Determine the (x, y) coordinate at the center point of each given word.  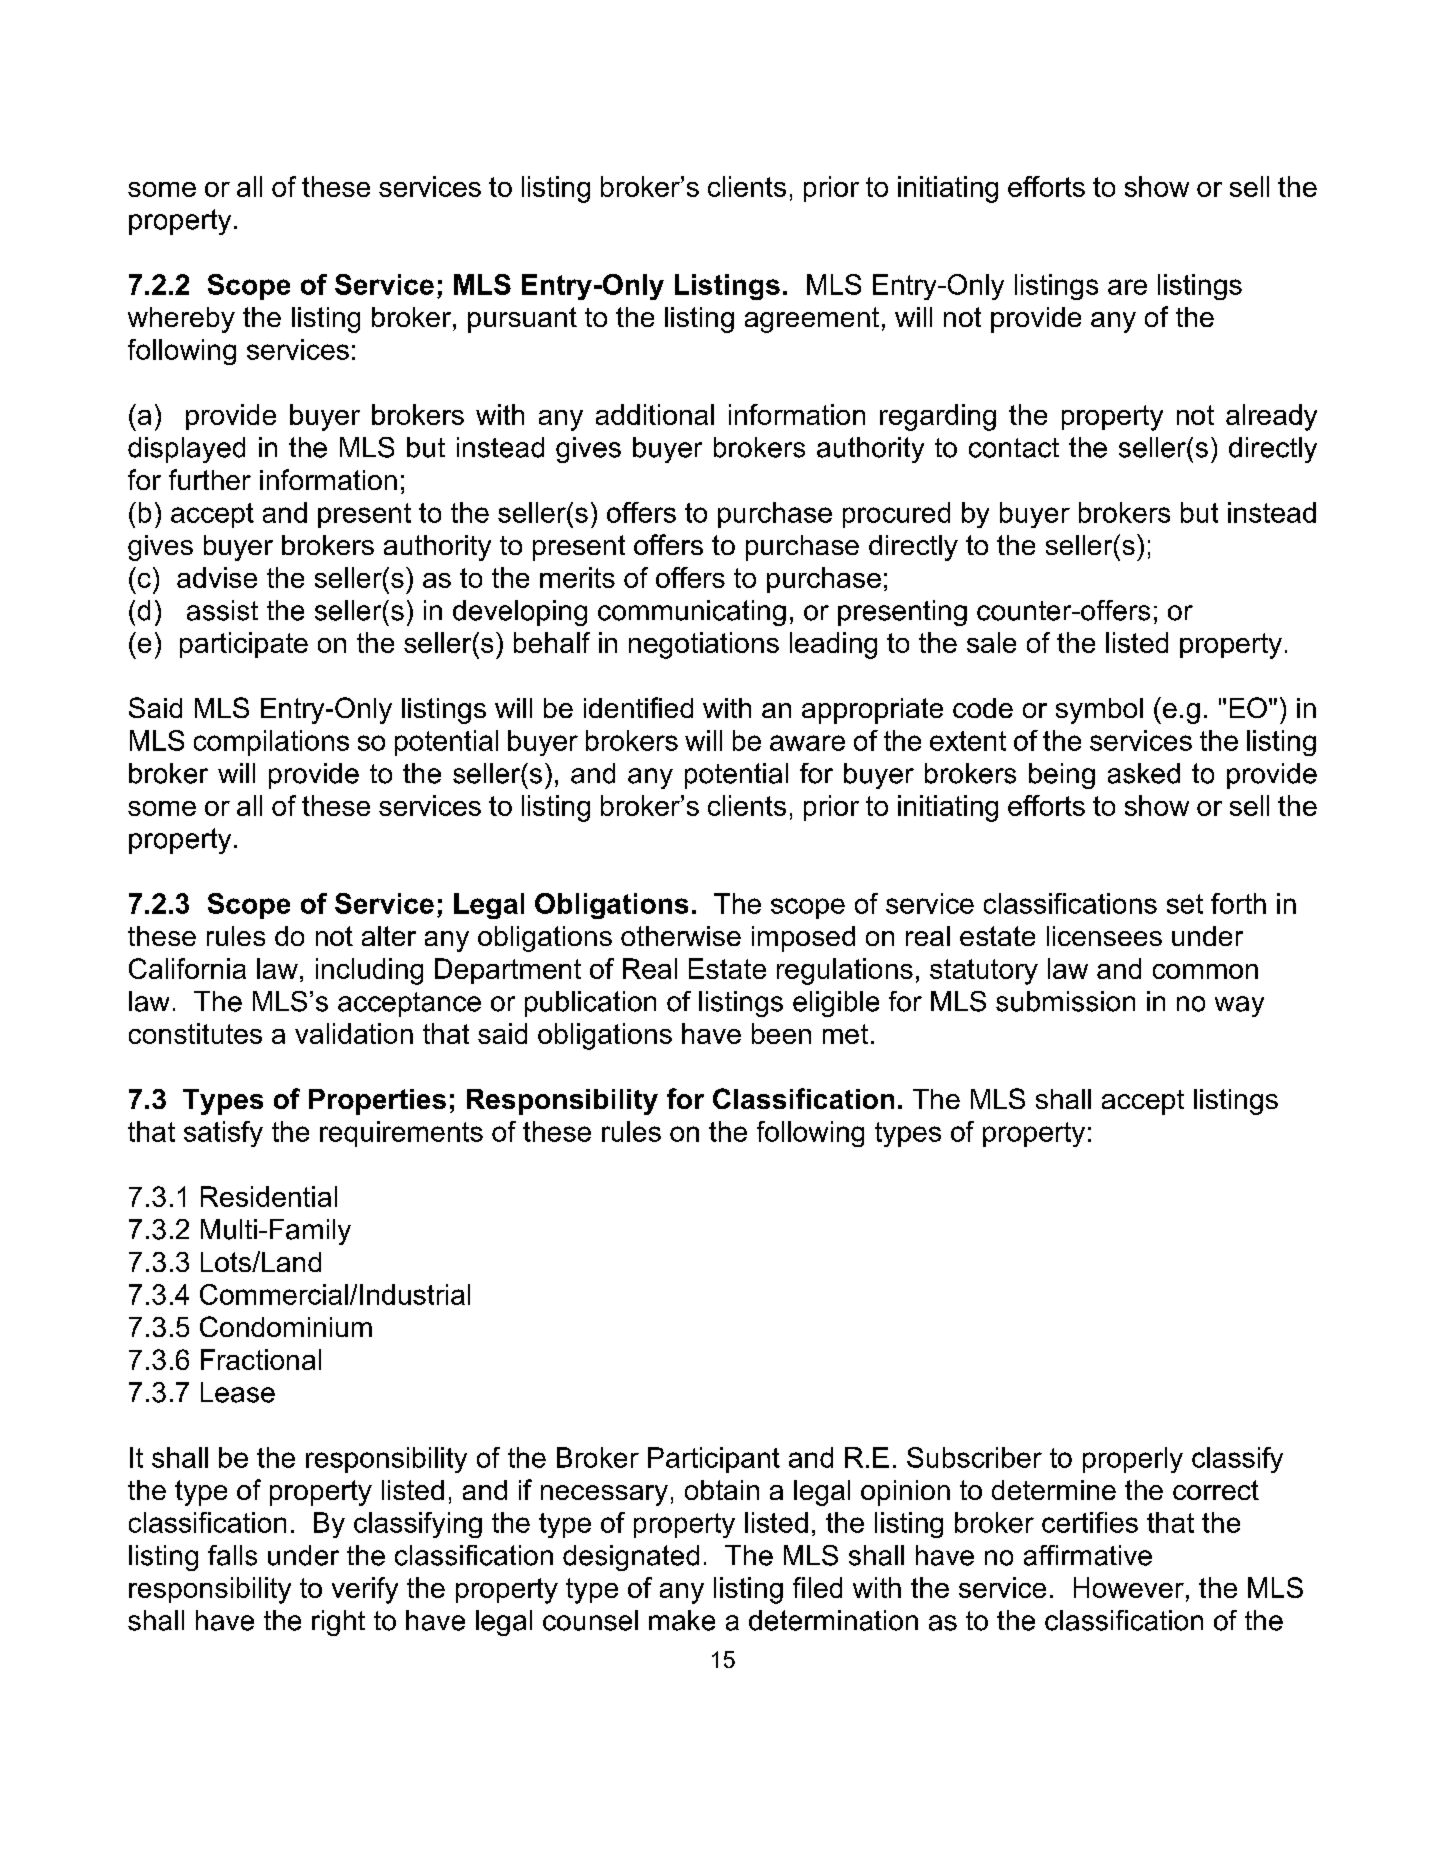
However (1129, 1587)
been (781, 1033)
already (1271, 417)
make (682, 1620)
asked (1144, 773)
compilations (271, 743)
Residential (269, 1196)
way (1239, 1006)
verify (365, 1590)
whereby (181, 320)
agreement (812, 320)
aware (807, 743)
